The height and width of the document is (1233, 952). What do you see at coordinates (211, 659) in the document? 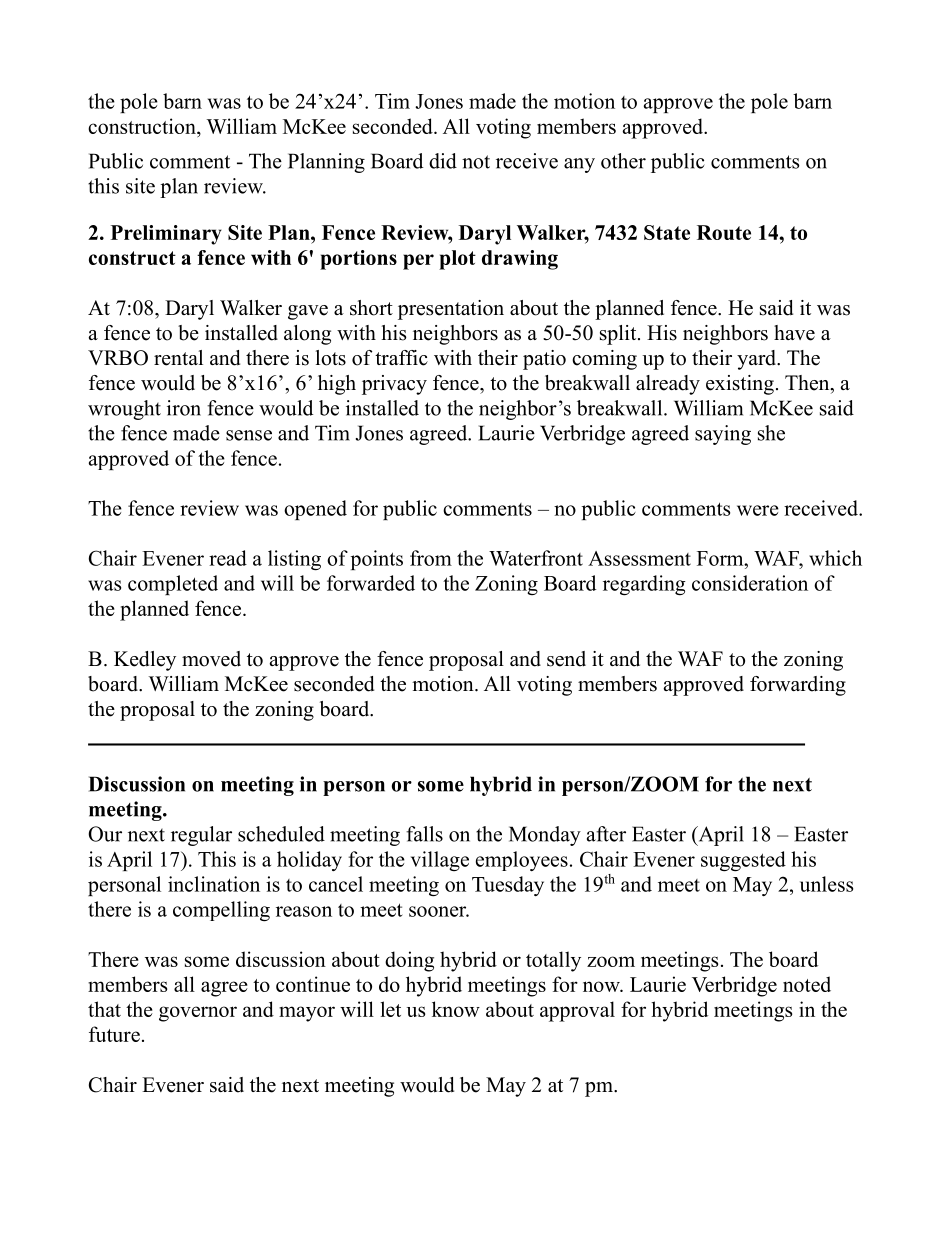
I see `moved` at bounding box center [211, 659].
